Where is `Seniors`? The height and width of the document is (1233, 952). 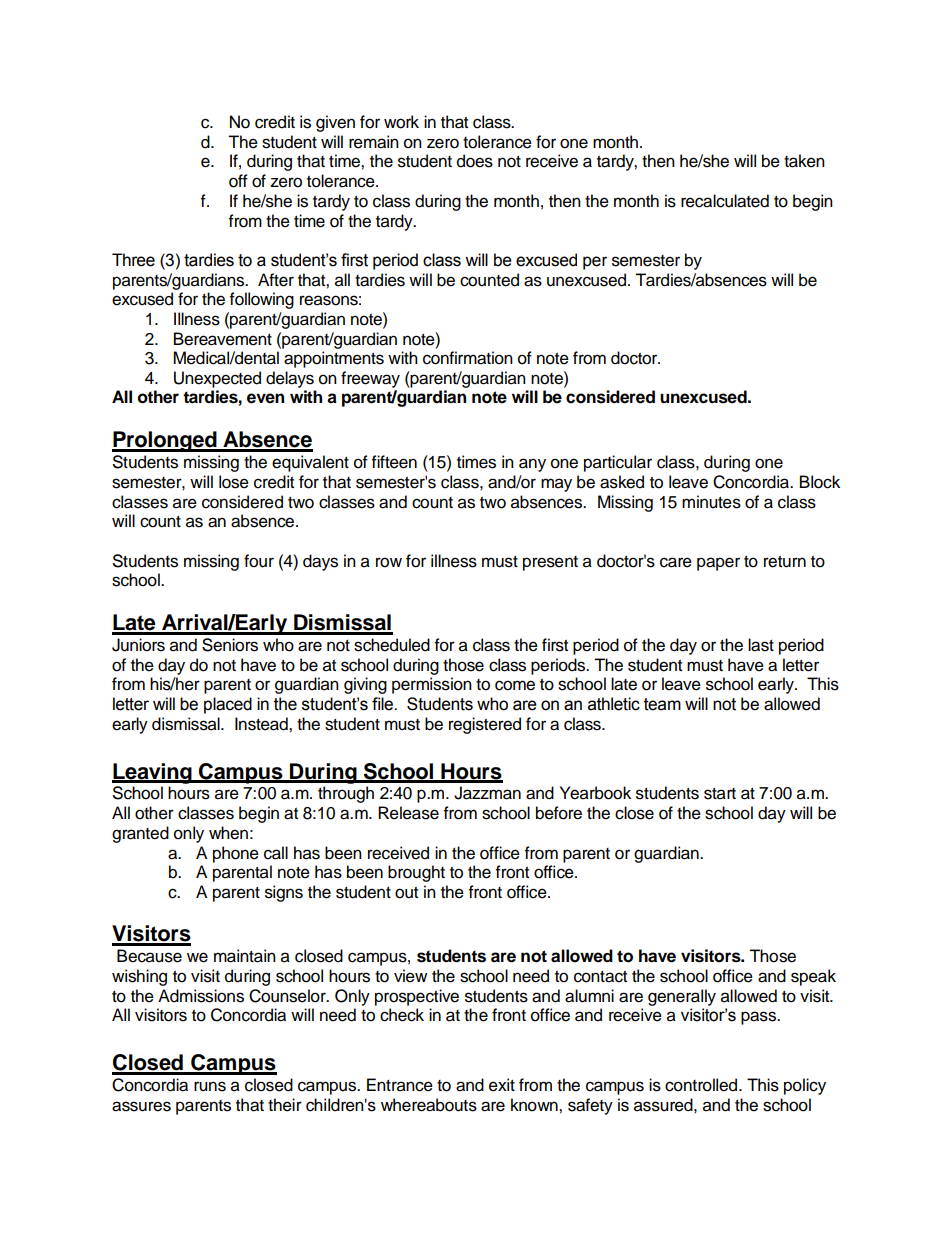 Seniors is located at coordinates (230, 645).
